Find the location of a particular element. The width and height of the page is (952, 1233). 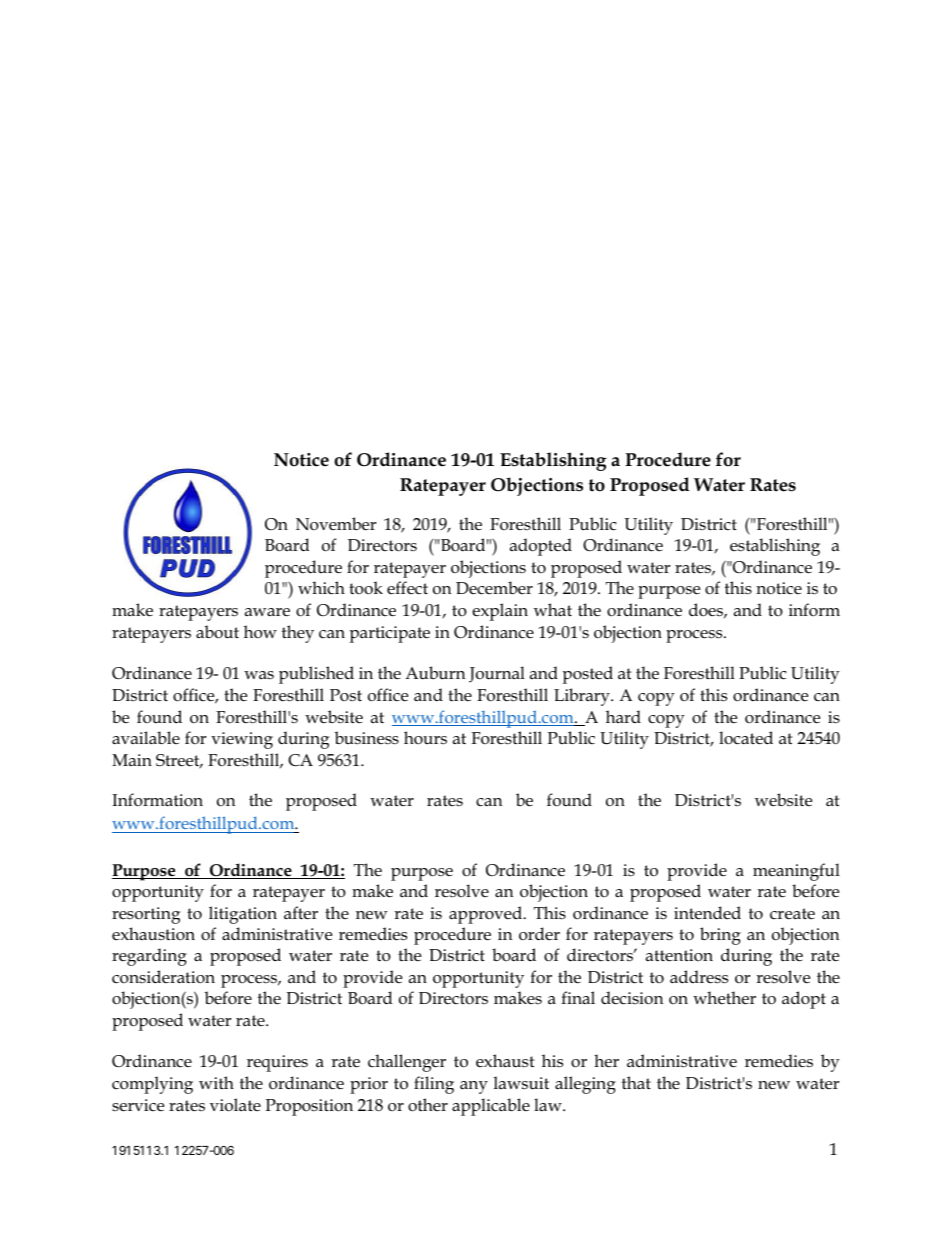

with is located at coordinates (216, 1082).
